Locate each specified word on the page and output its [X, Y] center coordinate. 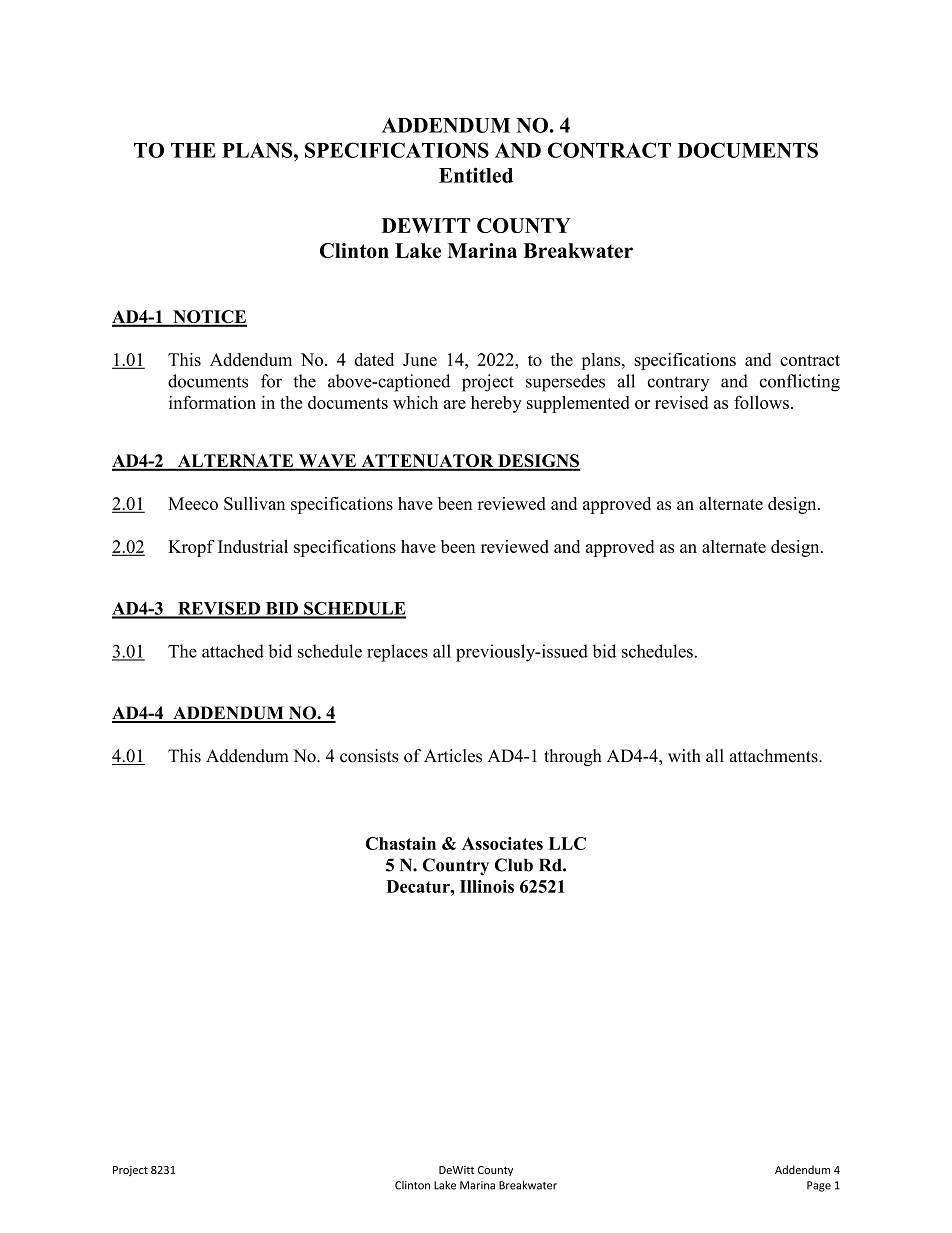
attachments [775, 756]
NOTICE [209, 318]
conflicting [800, 383]
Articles [453, 756]
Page [819, 1186]
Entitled [476, 175]
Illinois [487, 886]
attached [233, 651]
